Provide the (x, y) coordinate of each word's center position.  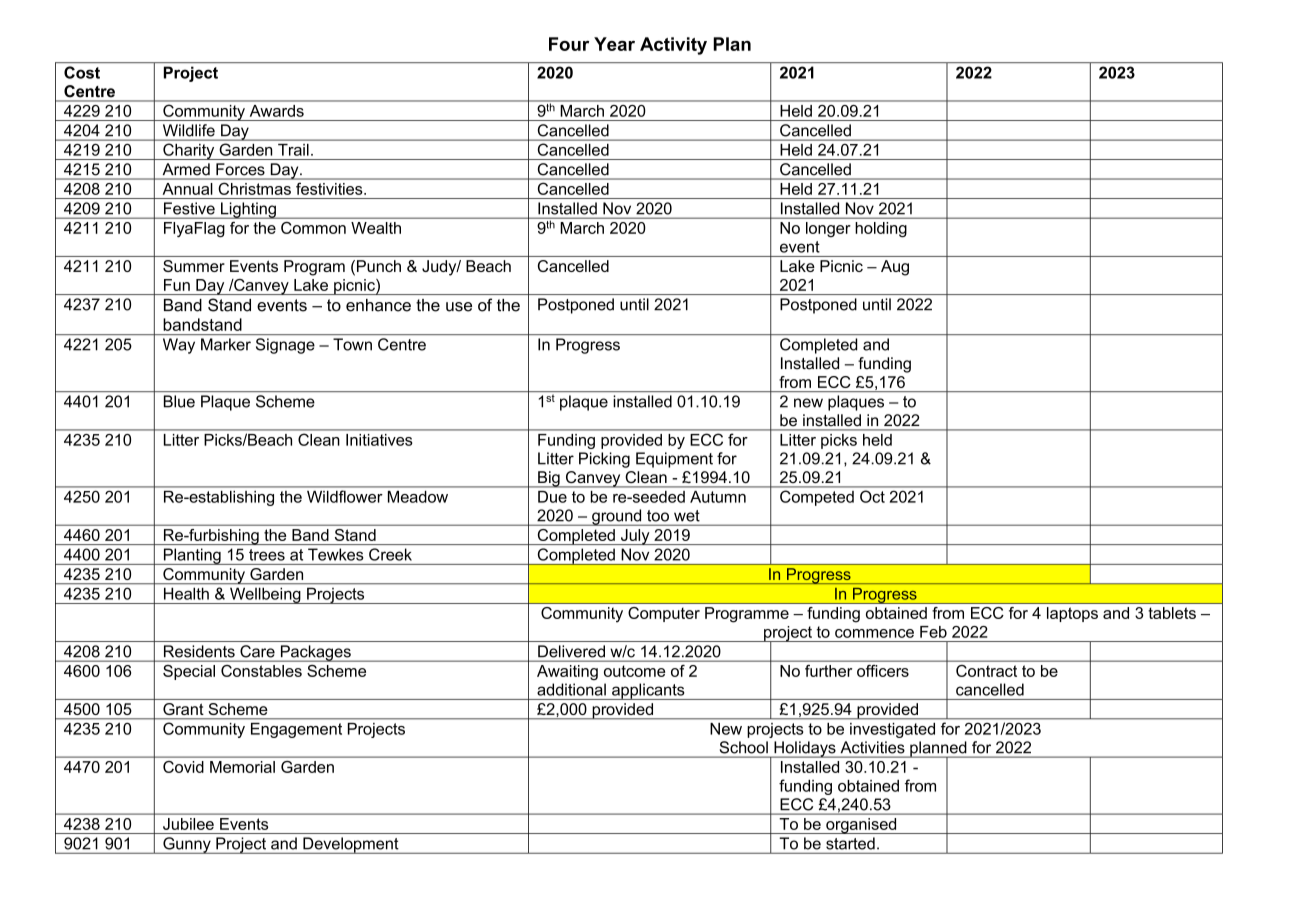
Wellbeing (265, 596)
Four (569, 44)
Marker (226, 344)
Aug (895, 268)
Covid (183, 767)
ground (617, 517)
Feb (933, 632)
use (459, 307)
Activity (673, 46)
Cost (82, 72)
